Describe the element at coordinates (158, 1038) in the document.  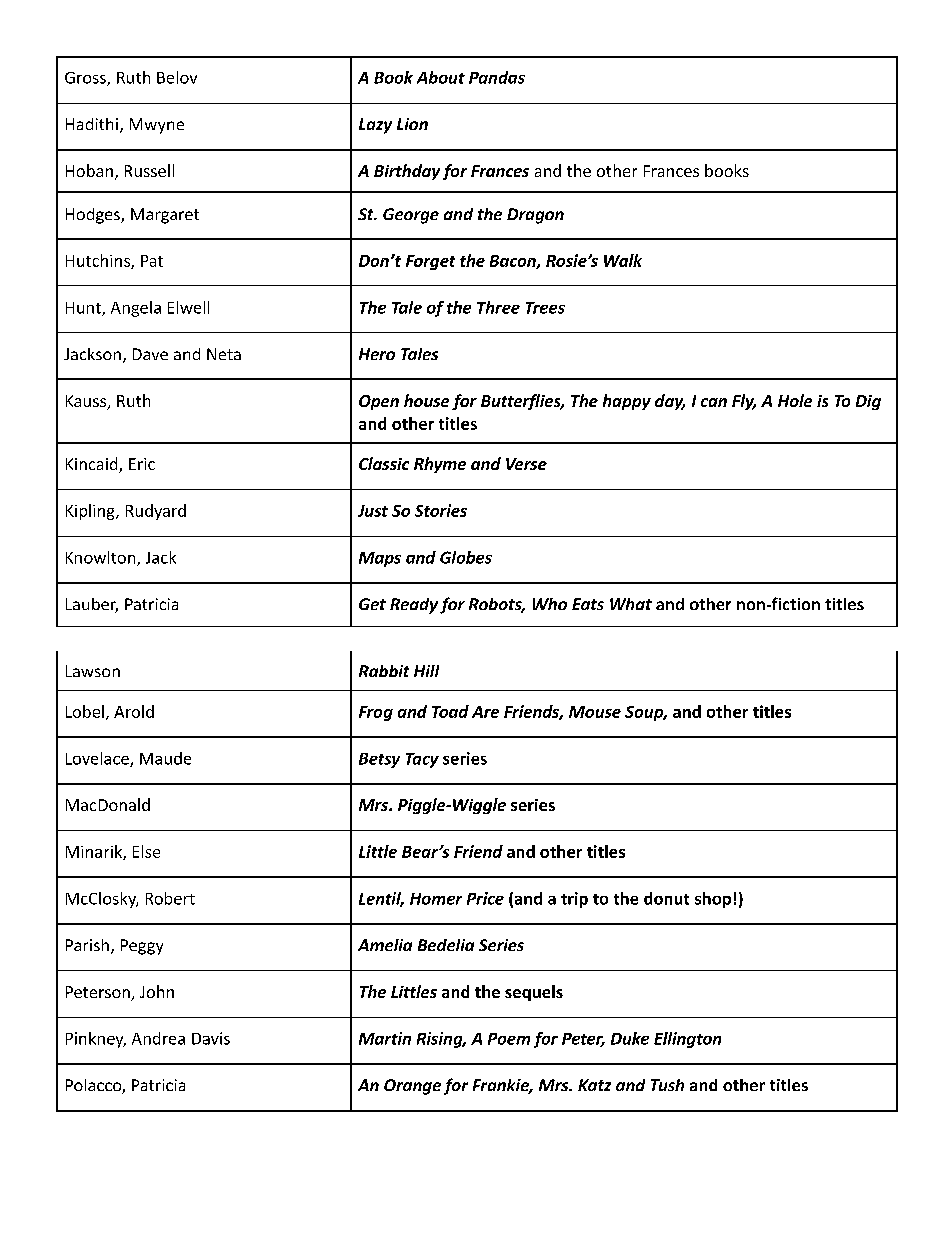
I see `Andrea` at that location.
